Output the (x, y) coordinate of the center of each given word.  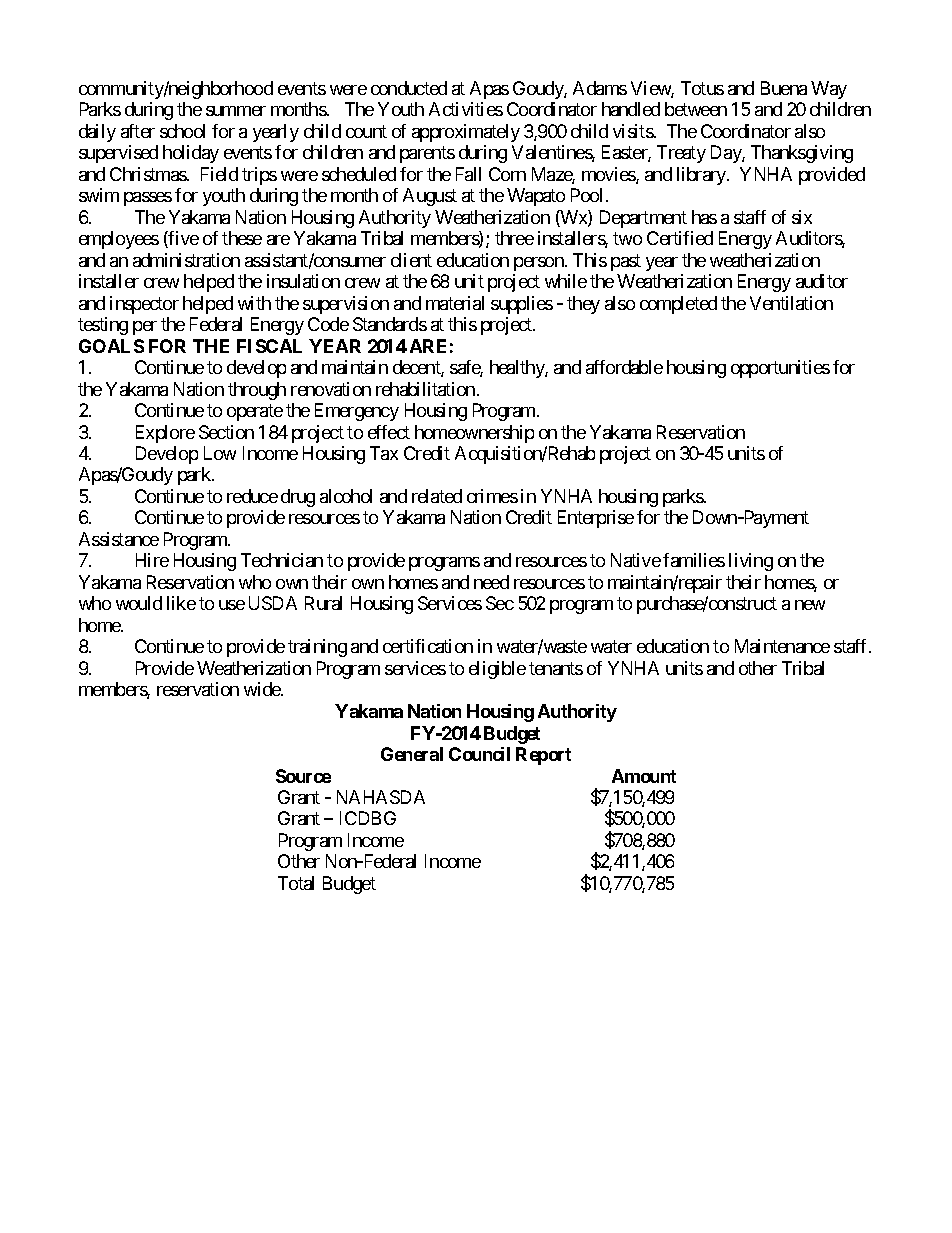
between (696, 109)
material (455, 303)
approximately (466, 133)
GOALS (111, 346)
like (181, 603)
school (182, 131)
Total (296, 883)
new (810, 605)
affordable (624, 367)
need (491, 582)
